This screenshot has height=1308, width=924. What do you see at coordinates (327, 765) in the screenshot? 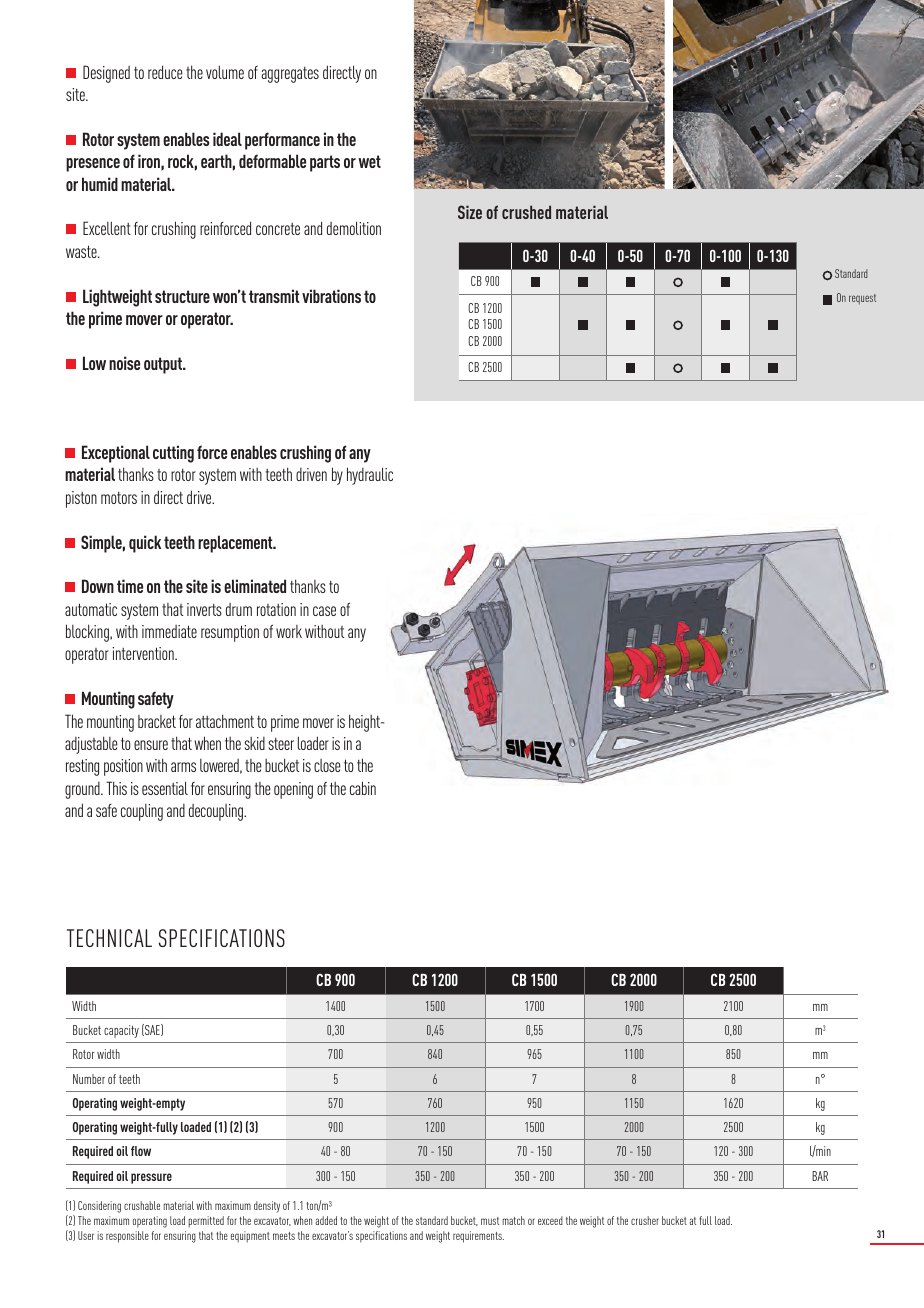
I see `close` at bounding box center [327, 765].
